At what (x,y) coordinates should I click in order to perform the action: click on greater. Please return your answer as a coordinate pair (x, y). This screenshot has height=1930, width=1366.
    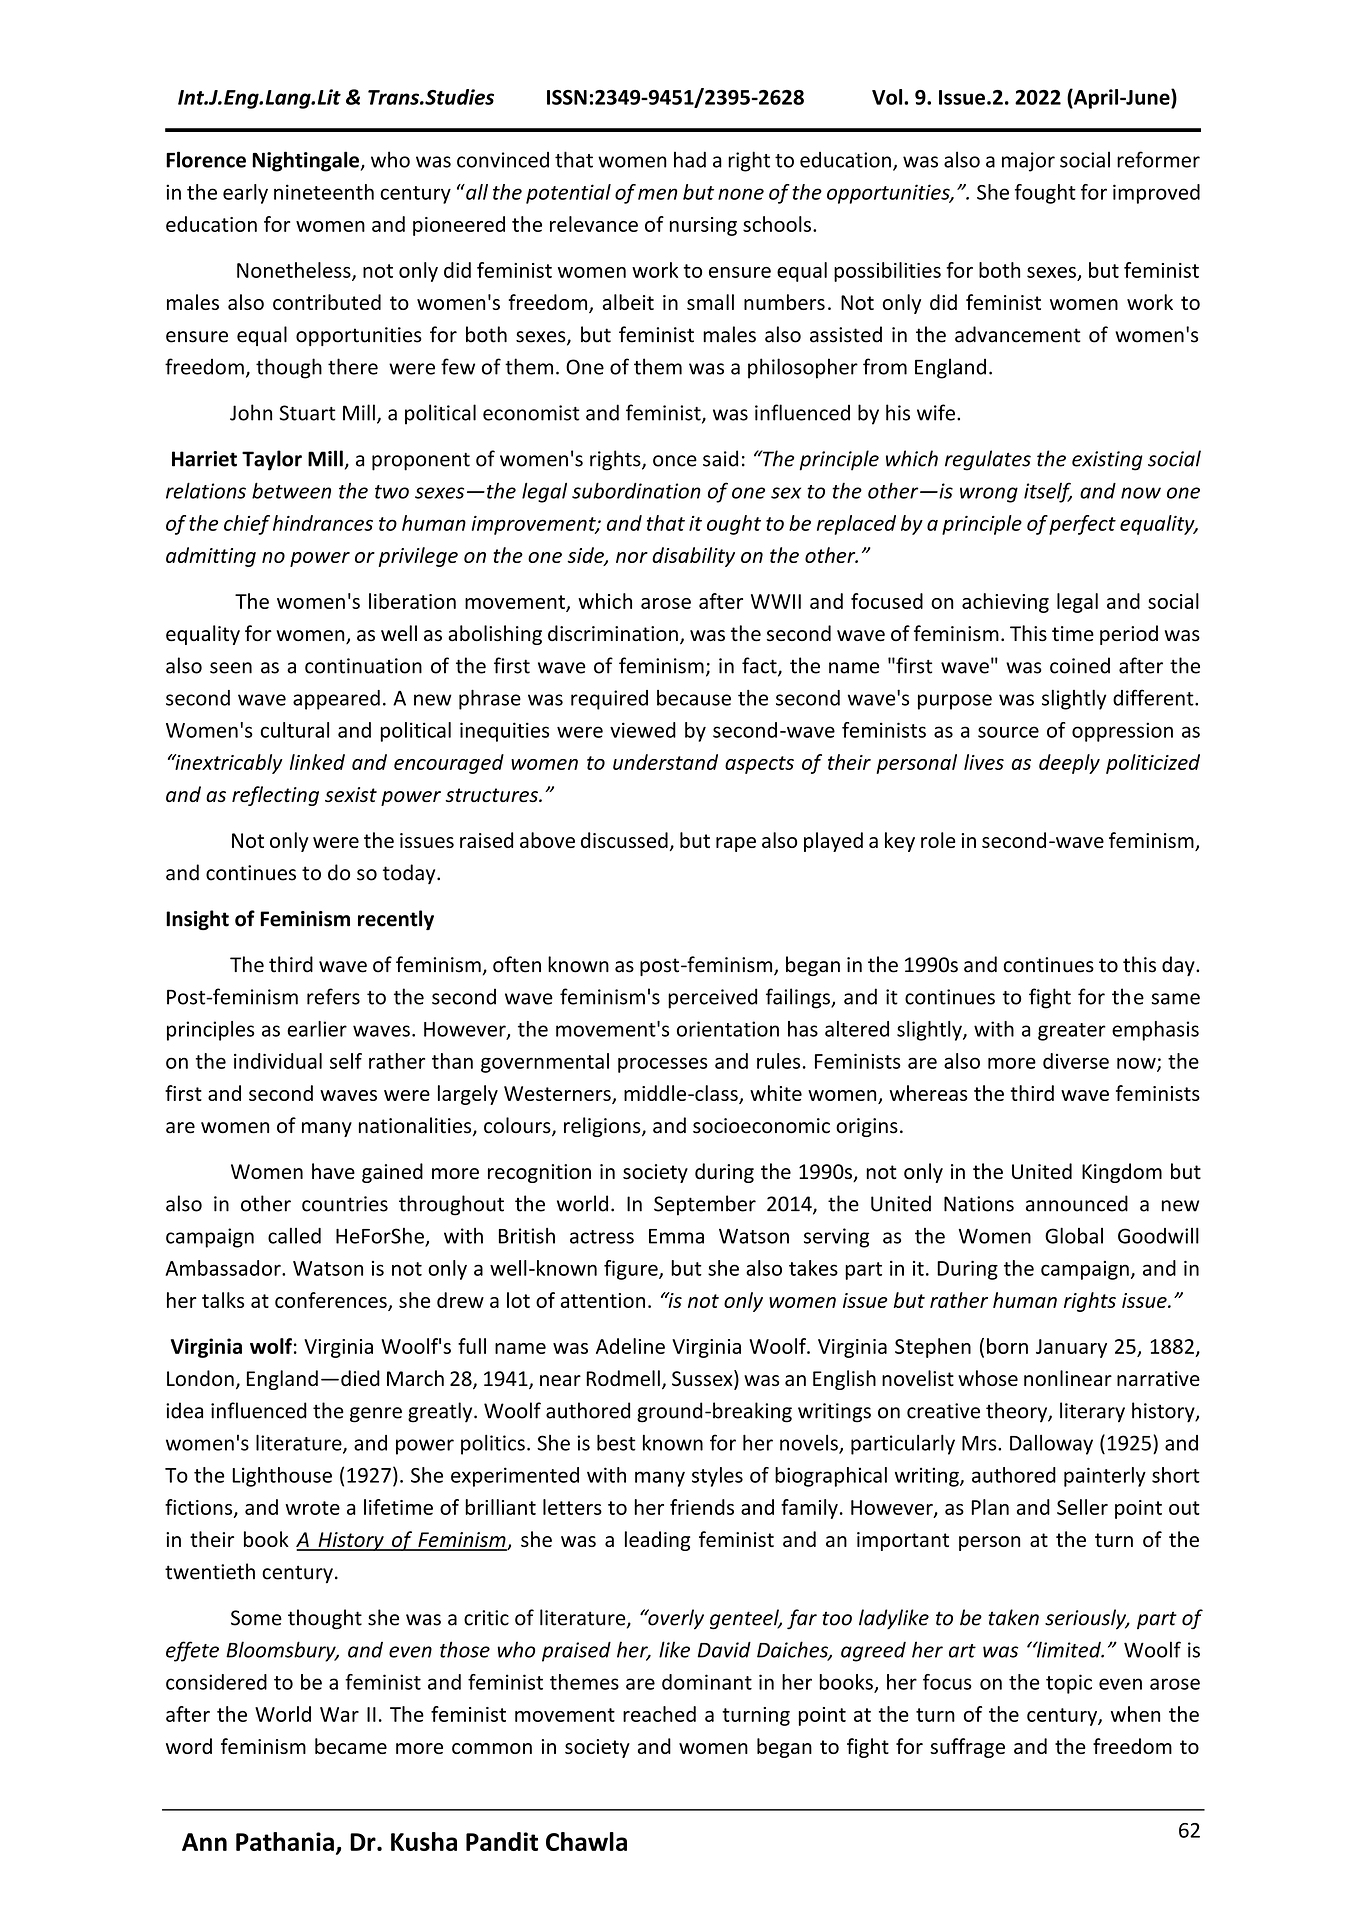
    Looking at the image, I should click on (1072, 1032).
